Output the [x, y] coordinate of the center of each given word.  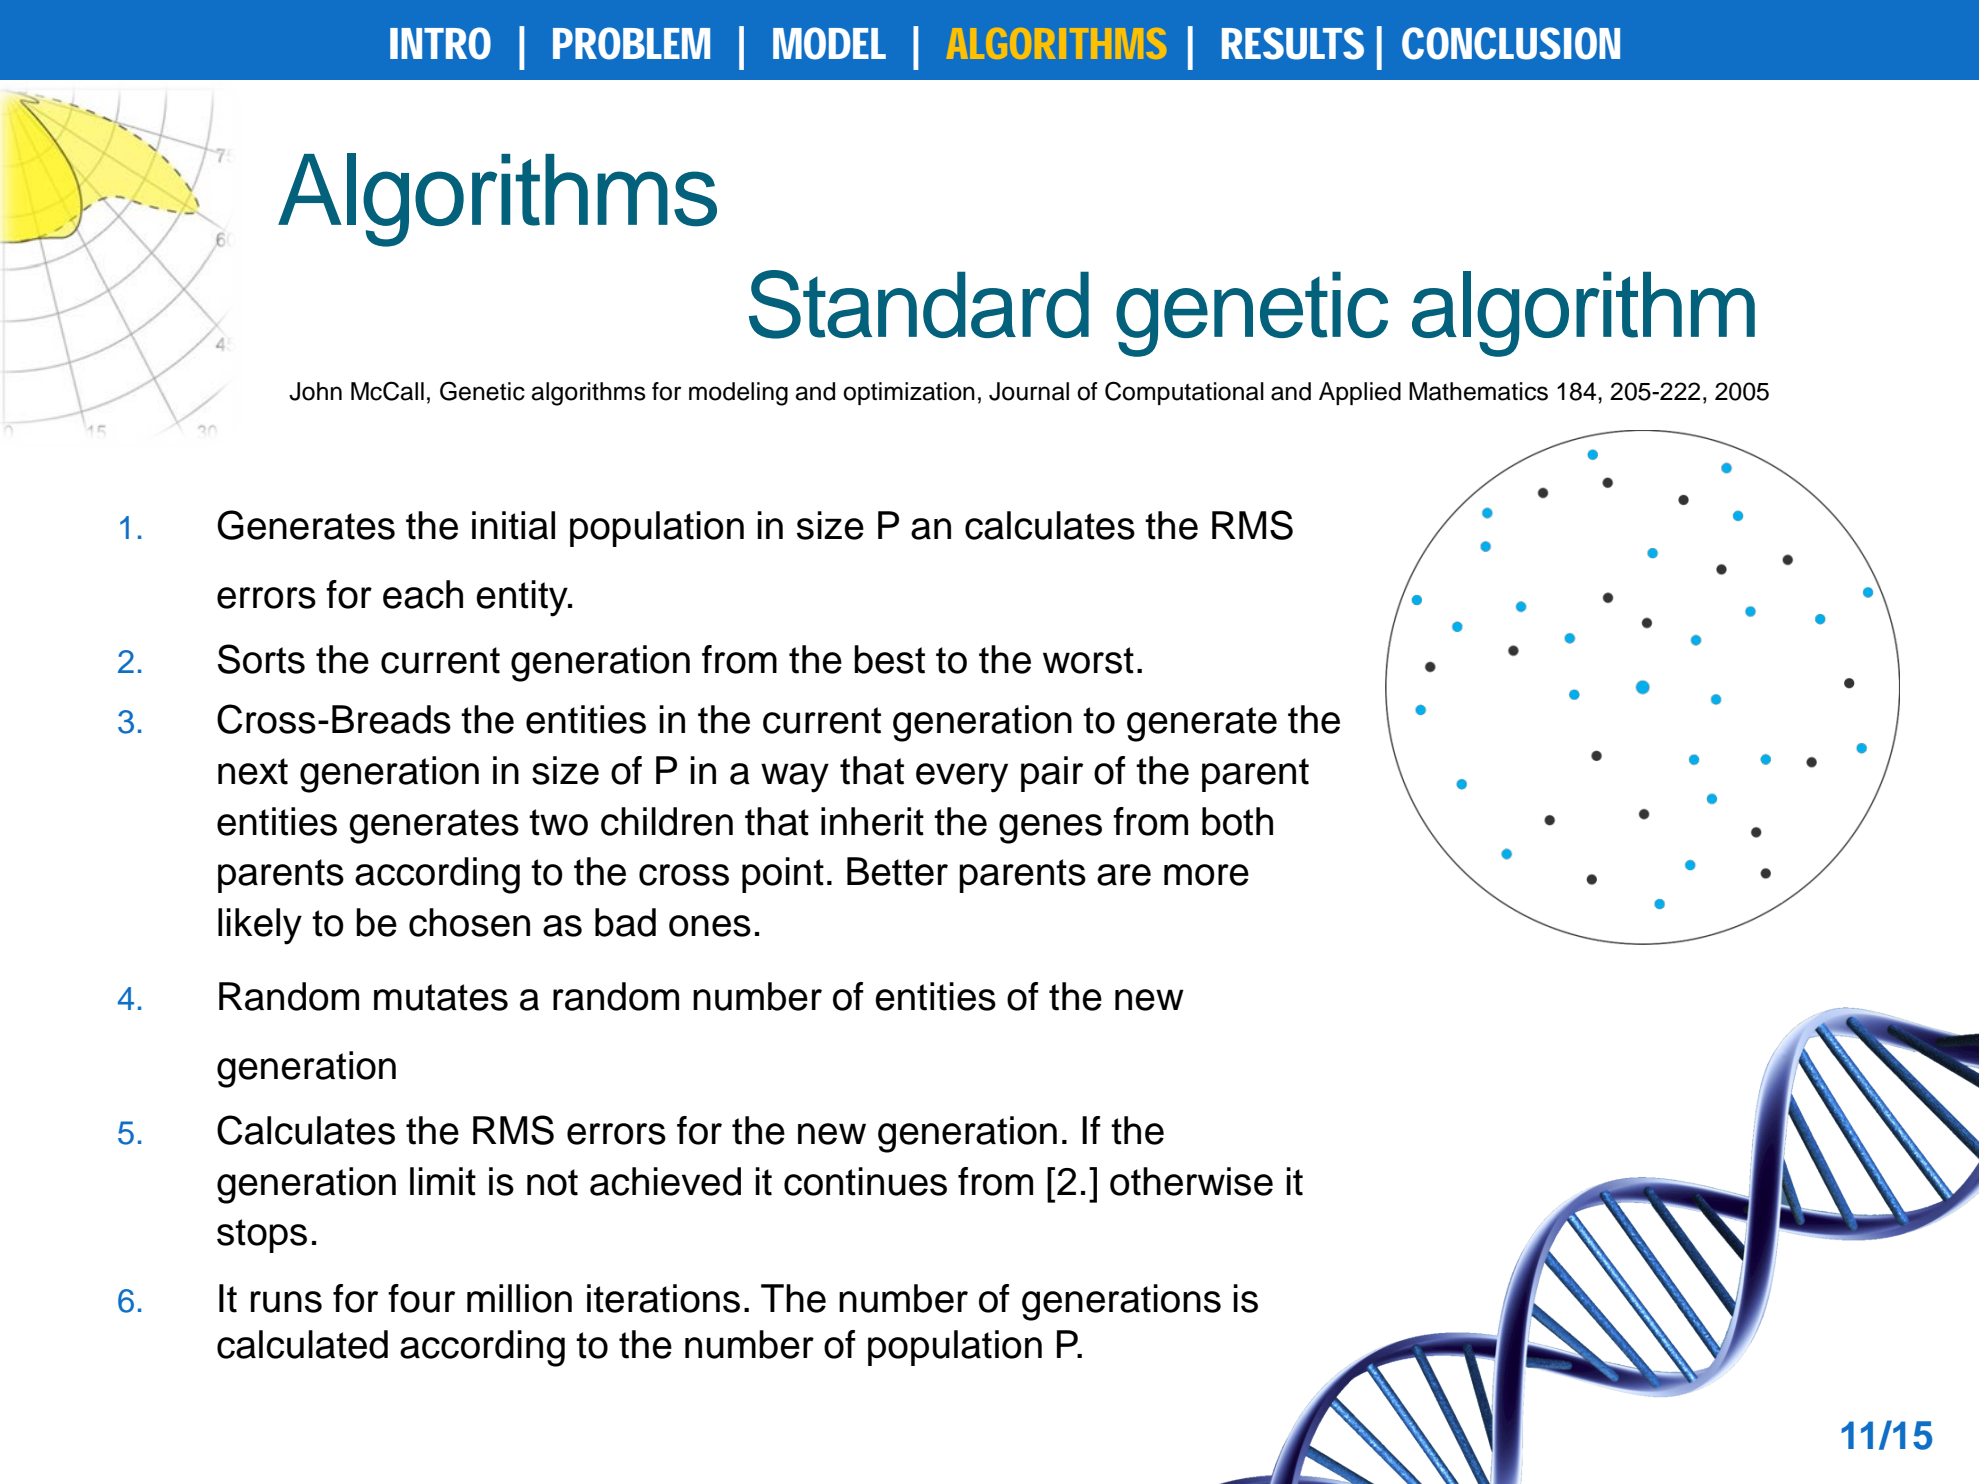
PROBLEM [631, 43]
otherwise [1191, 1181]
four [421, 1298]
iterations [663, 1298]
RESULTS [1293, 43]
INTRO [440, 43]
